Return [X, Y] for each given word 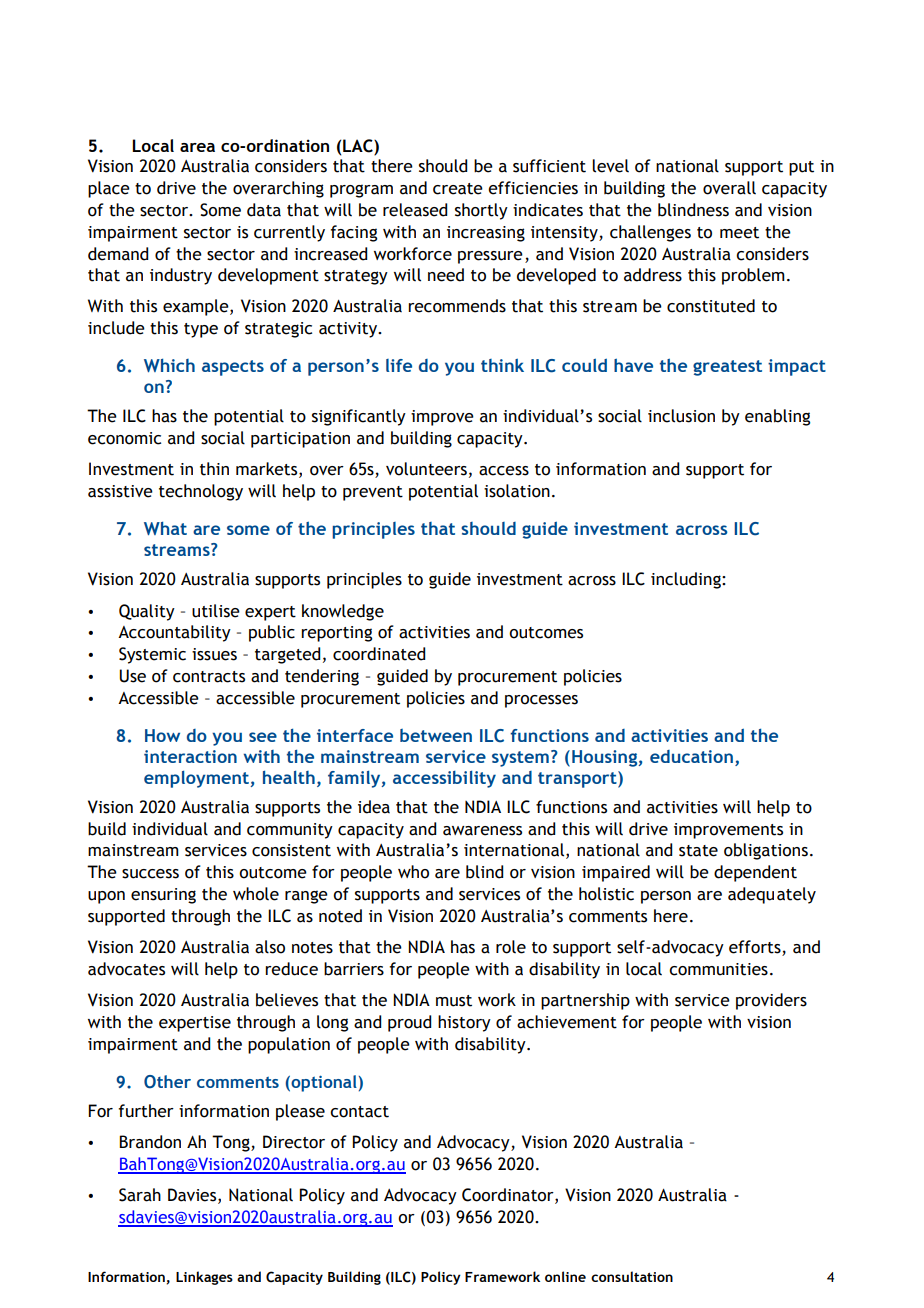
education [691, 756]
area [197, 147]
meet [739, 233]
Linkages [204, 1278]
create [458, 189]
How [162, 735]
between [436, 735]
